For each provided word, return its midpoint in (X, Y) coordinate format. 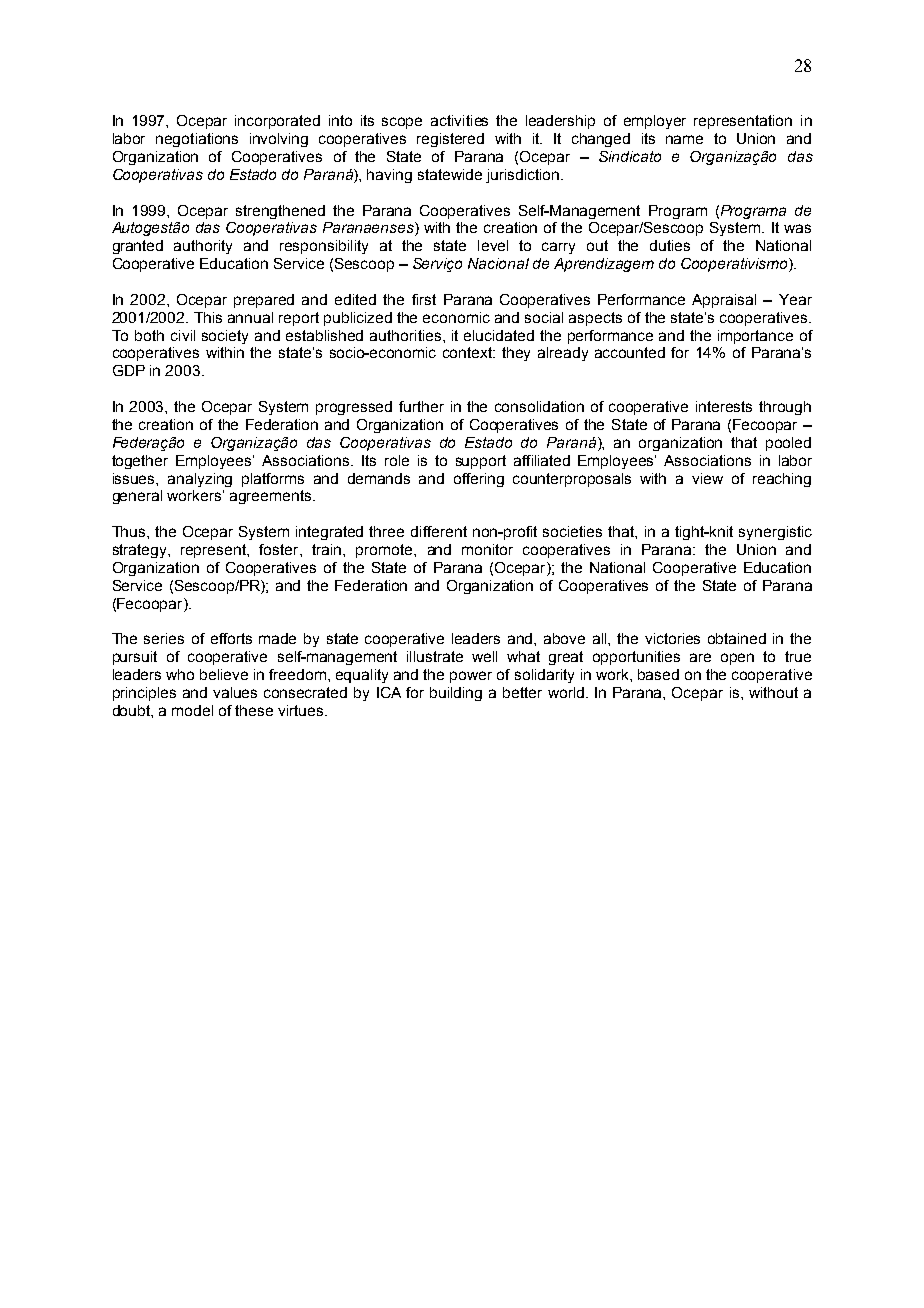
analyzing (200, 480)
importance (755, 337)
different (439, 531)
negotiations (197, 140)
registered (450, 140)
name (684, 139)
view (707, 478)
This (208, 317)
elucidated (499, 335)
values (235, 692)
